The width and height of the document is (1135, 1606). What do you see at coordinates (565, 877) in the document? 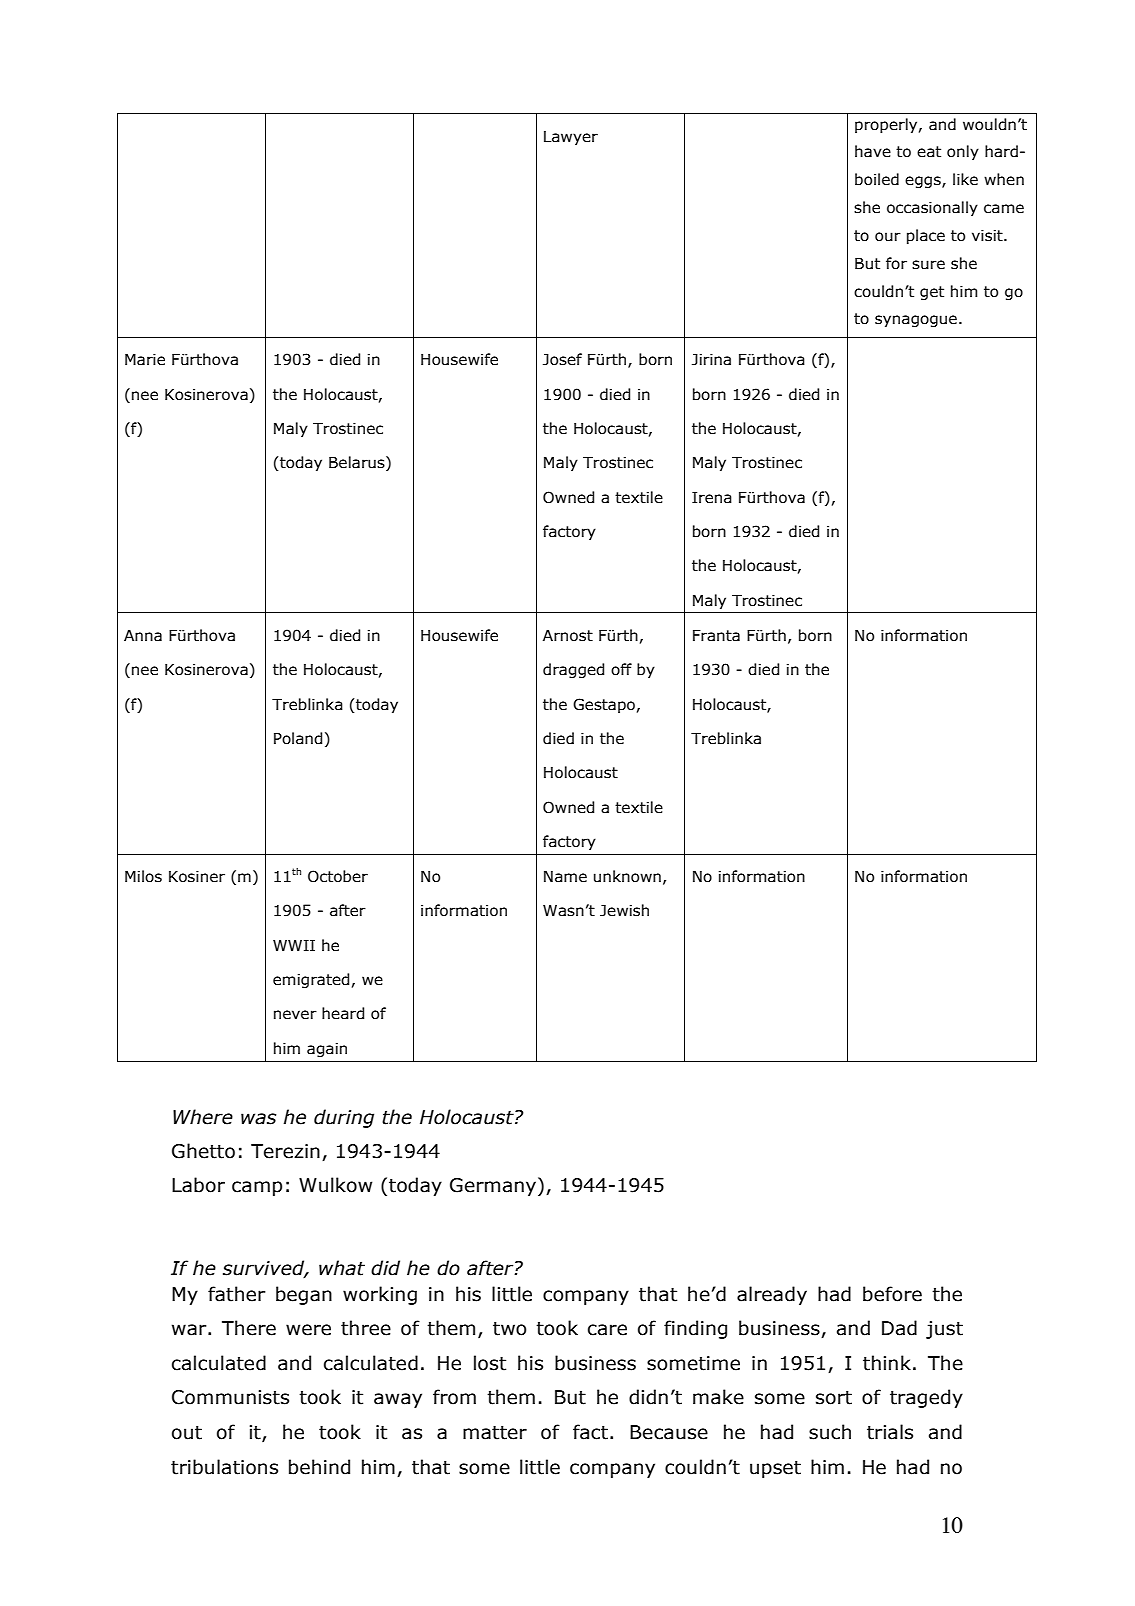
I see `Name` at bounding box center [565, 877].
